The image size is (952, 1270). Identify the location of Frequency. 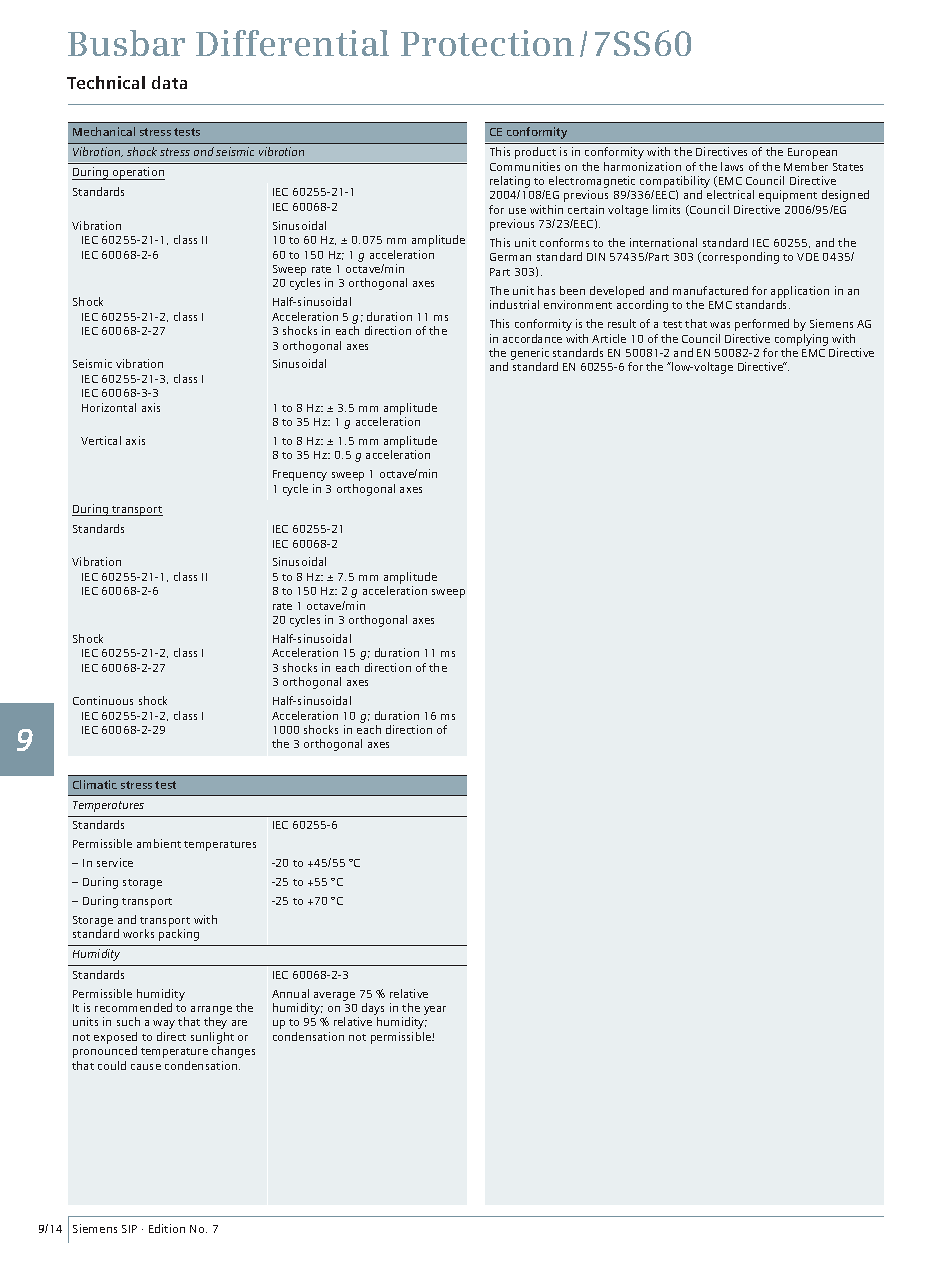
(300, 475).
